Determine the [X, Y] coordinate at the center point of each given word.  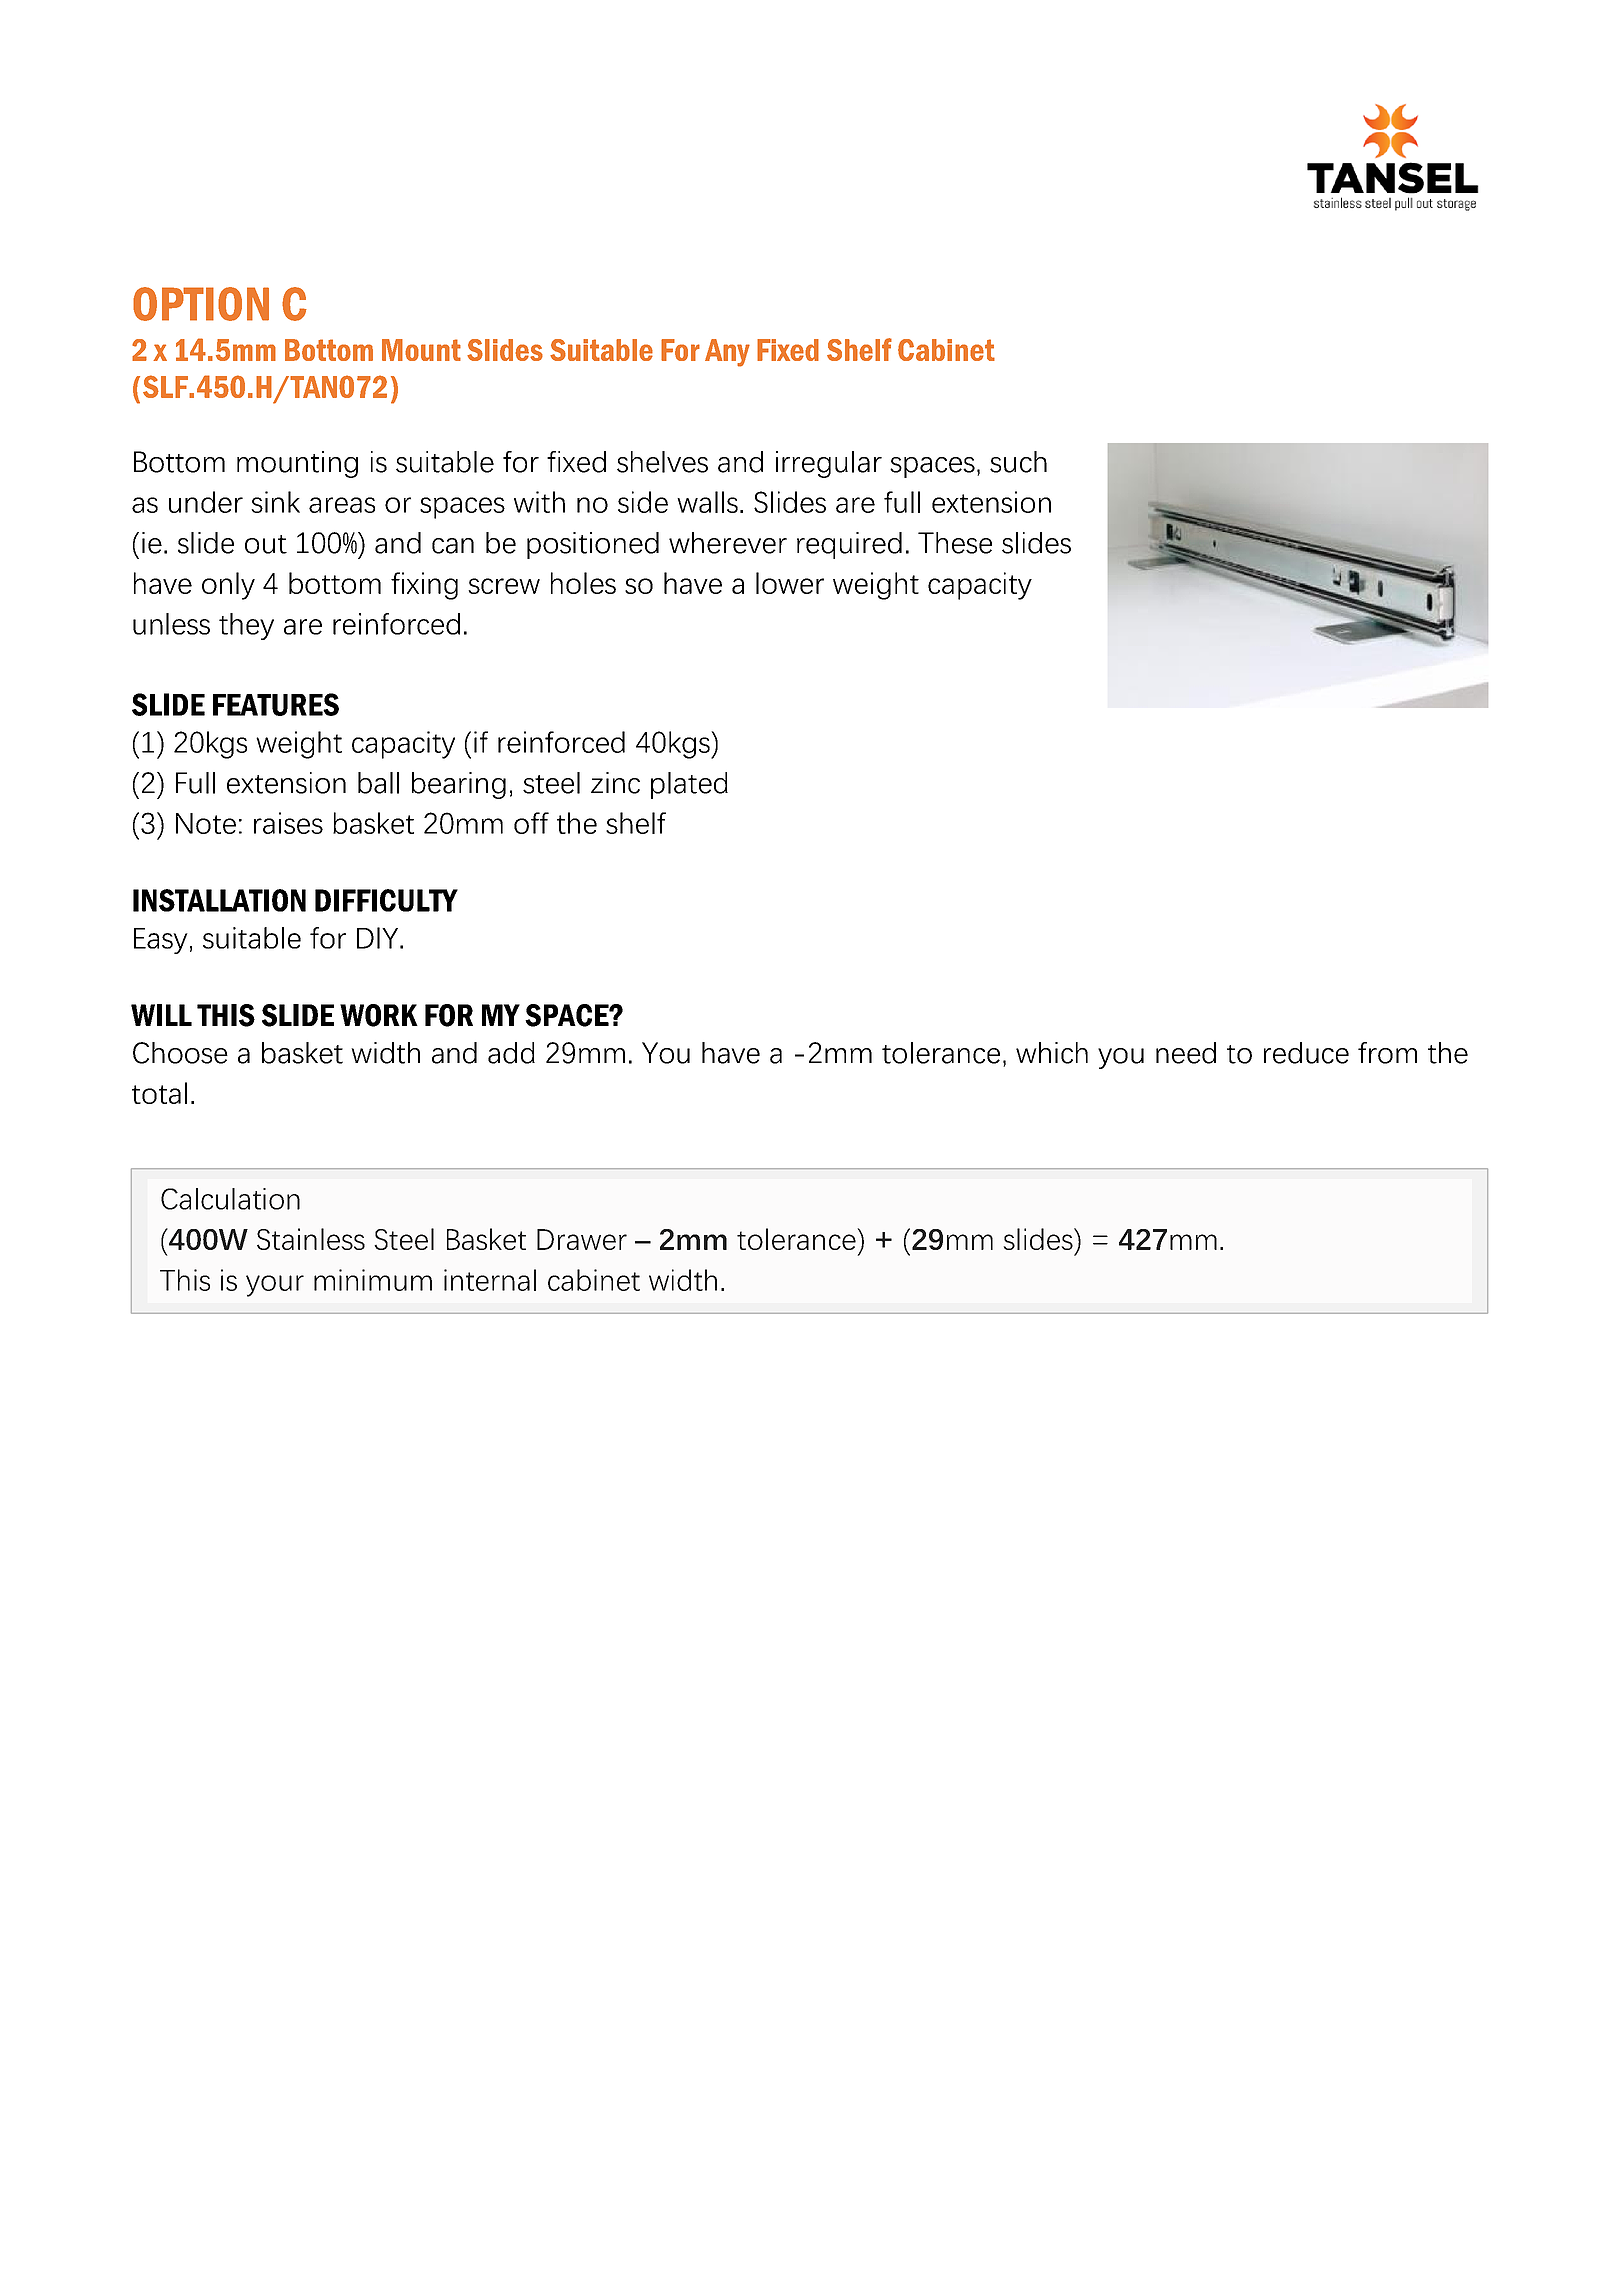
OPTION [201, 304]
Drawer [582, 1239]
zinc [615, 783]
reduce [1306, 1053]
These [955, 543]
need [1186, 1053]
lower [790, 583]
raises [288, 823]
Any [727, 353]
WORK [379, 1015]
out [266, 544]
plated [689, 785]
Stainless [311, 1239]
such [1018, 462]
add [511, 1053]
